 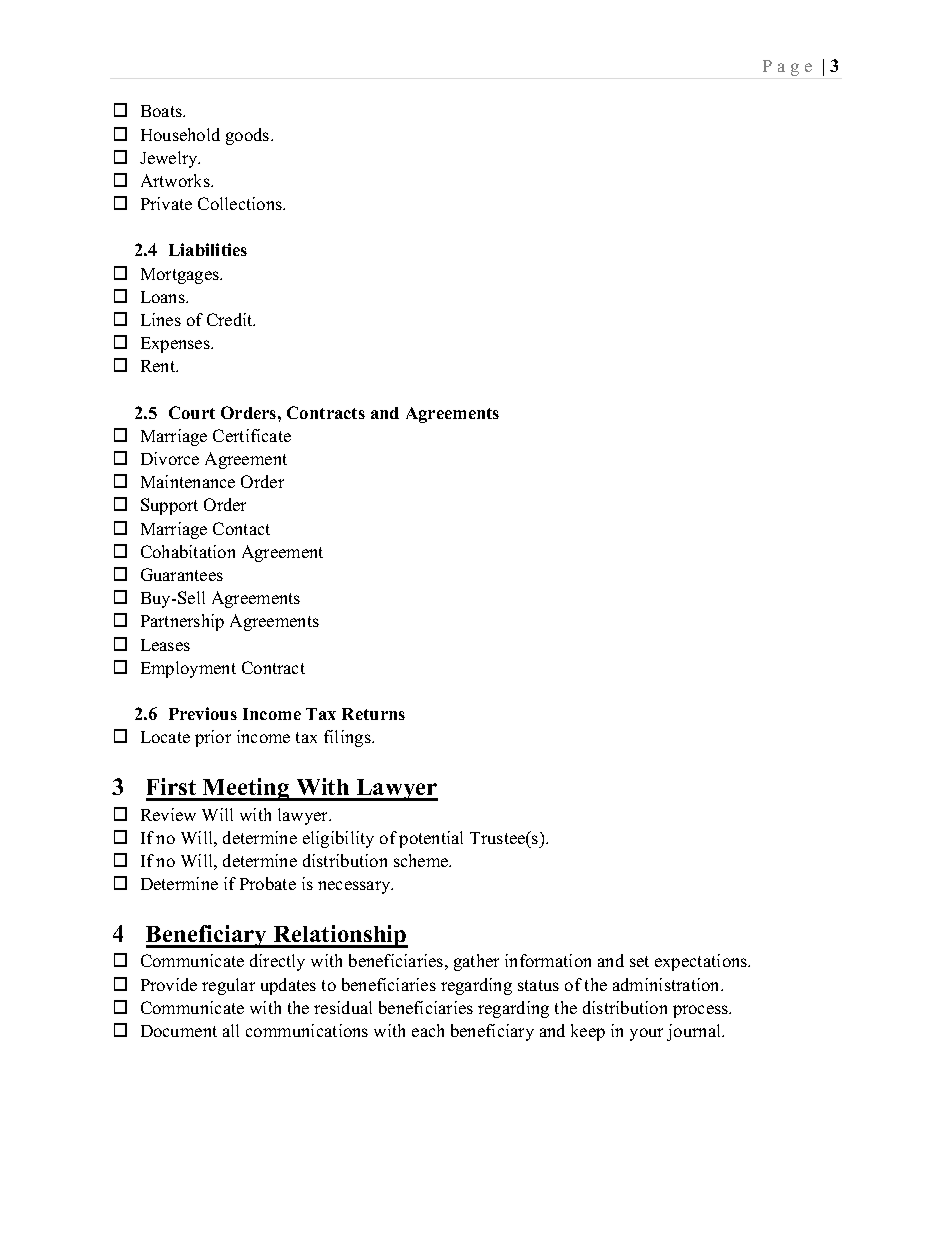 I want to click on Returns, so click(x=373, y=714).
